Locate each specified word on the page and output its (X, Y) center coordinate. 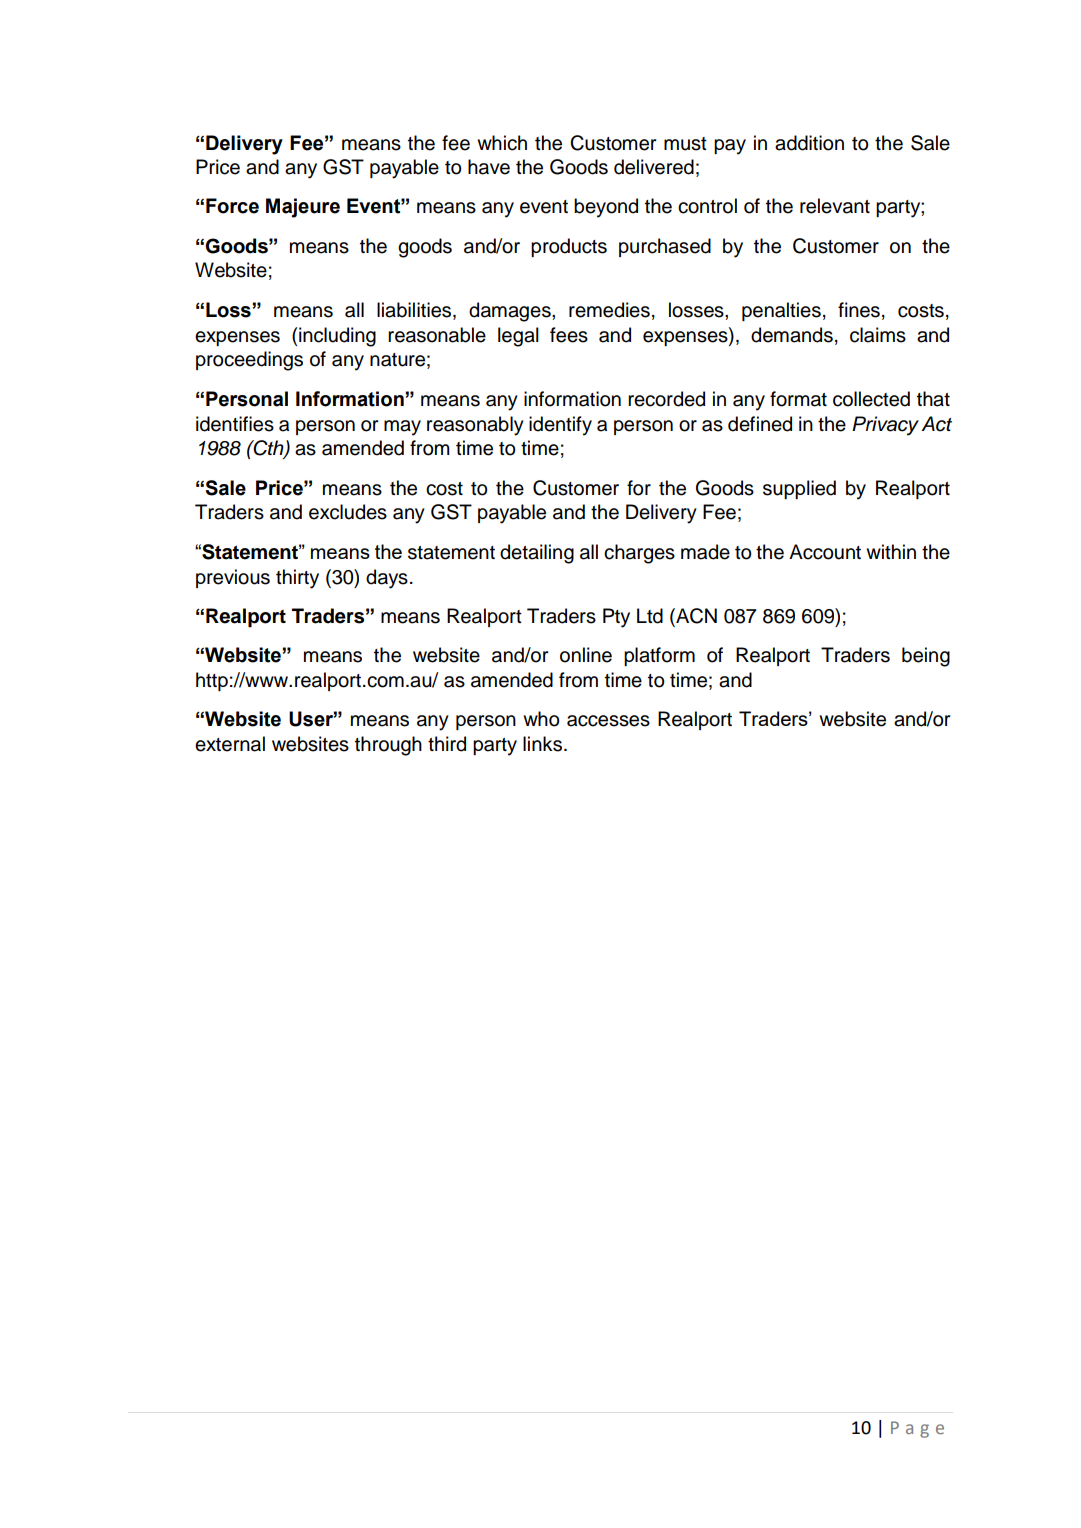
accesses (608, 721)
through (388, 746)
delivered (654, 167)
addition (809, 143)
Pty (616, 618)
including (337, 337)
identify (560, 426)
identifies (235, 424)
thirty (297, 579)
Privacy (885, 426)
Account (825, 552)
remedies (609, 310)
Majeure (303, 208)
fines (859, 310)
